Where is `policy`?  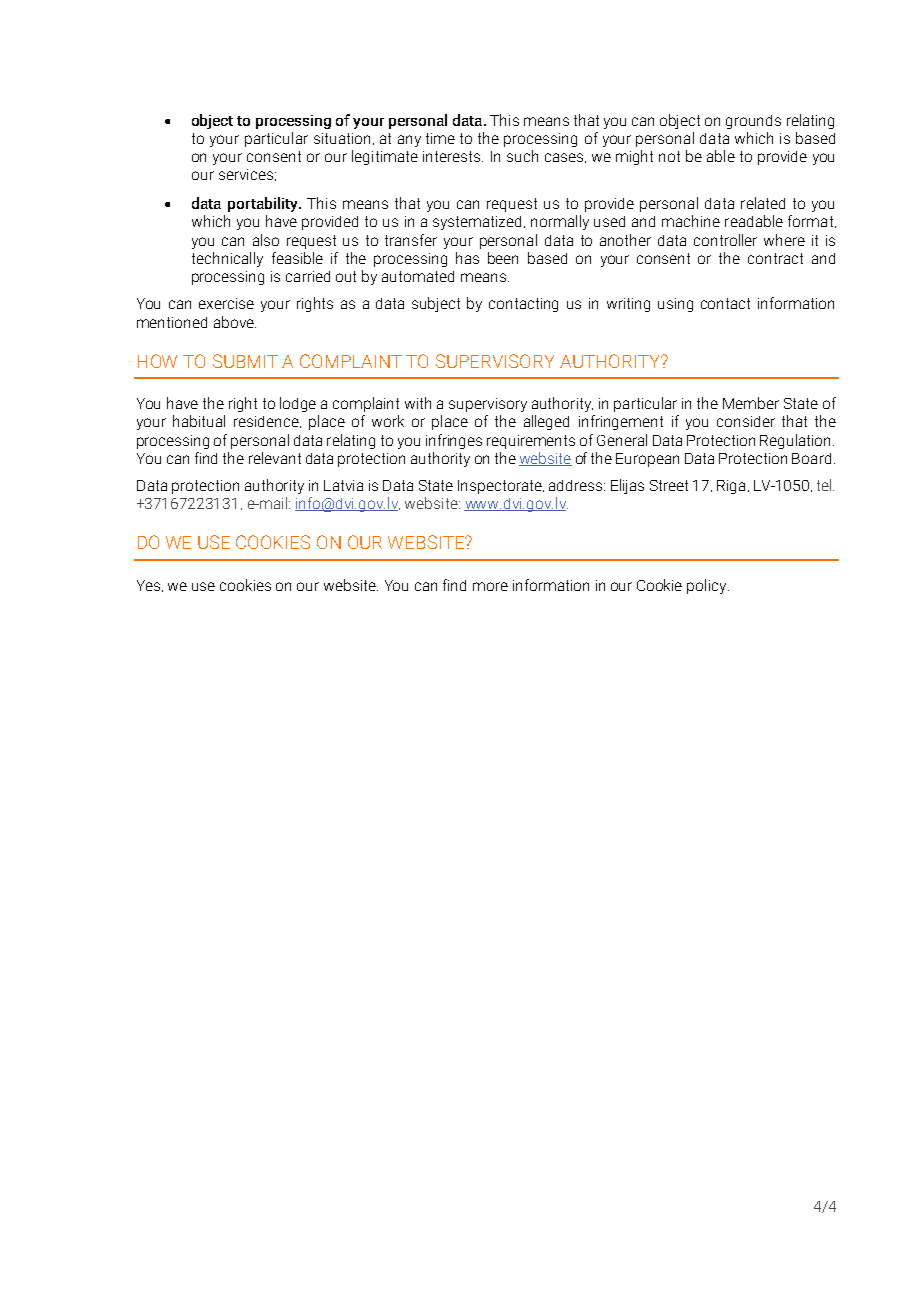 policy is located at coordinates (708, 586).
